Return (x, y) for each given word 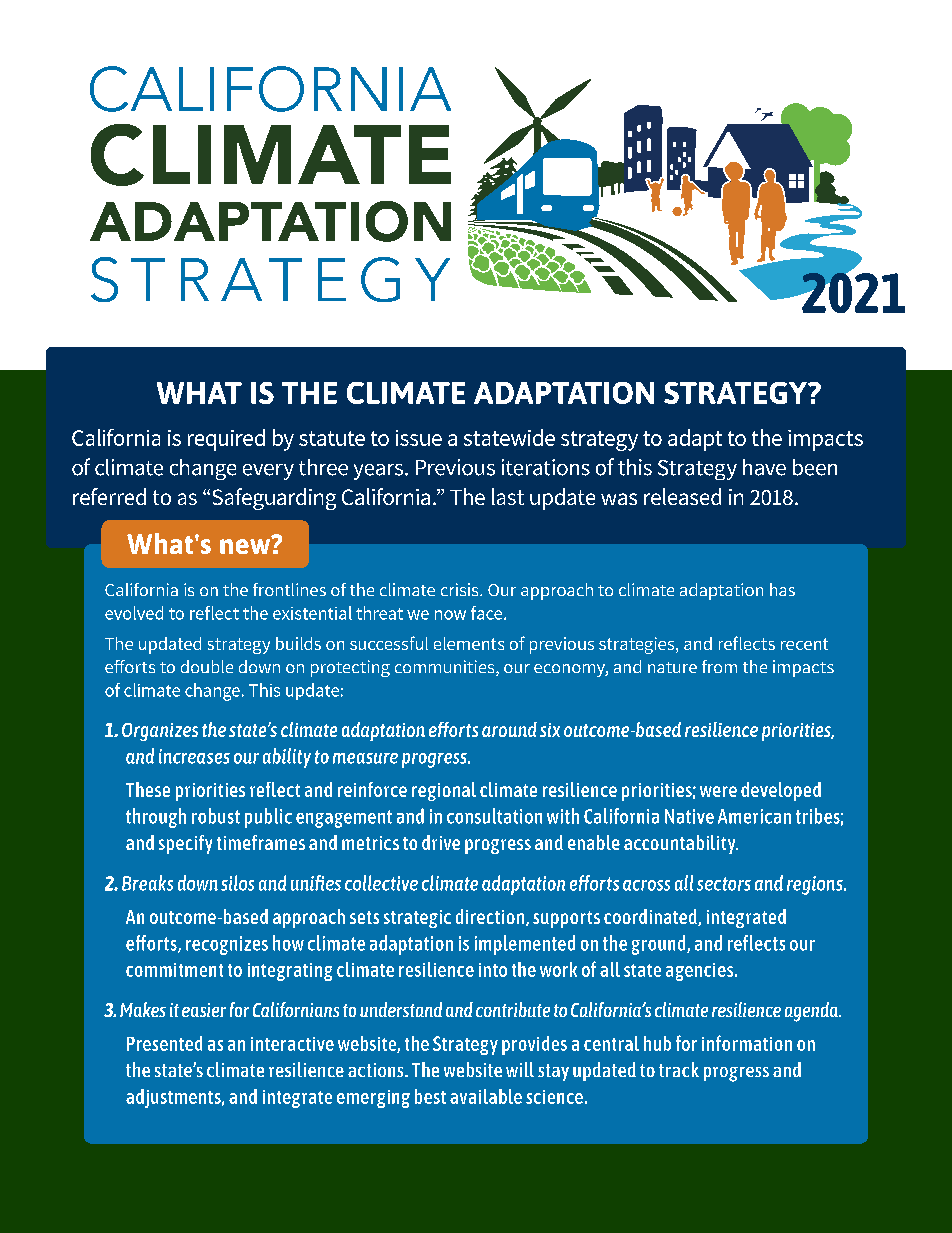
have (764, 467)
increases (194, 756)
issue (419, 438)
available (486, 1096)
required (226, 440)
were (718, 791)
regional (444, 791)
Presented (164, 1043)
